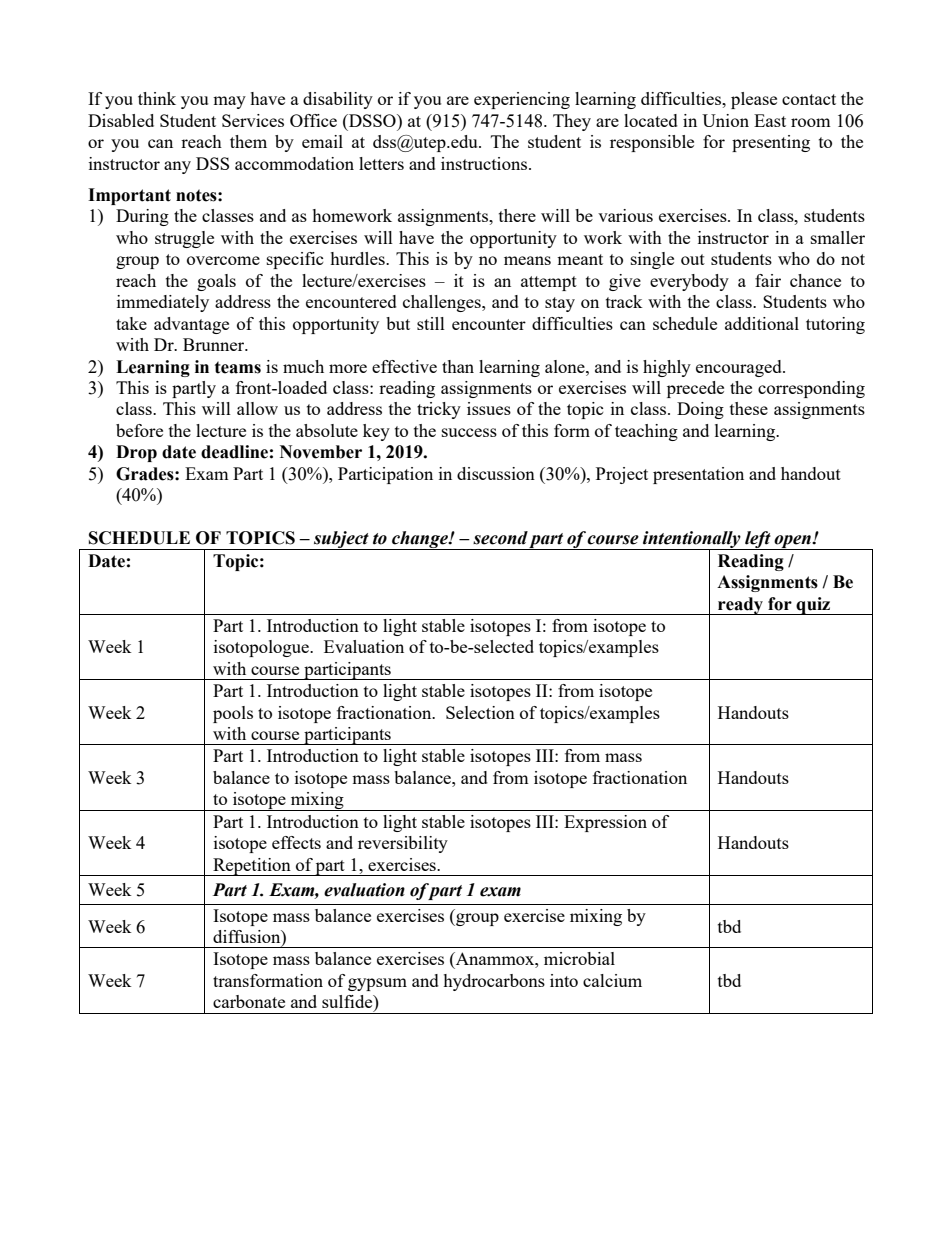 The width and height of the page is (952, 1233). I want to click on than, so click(458, 366).
